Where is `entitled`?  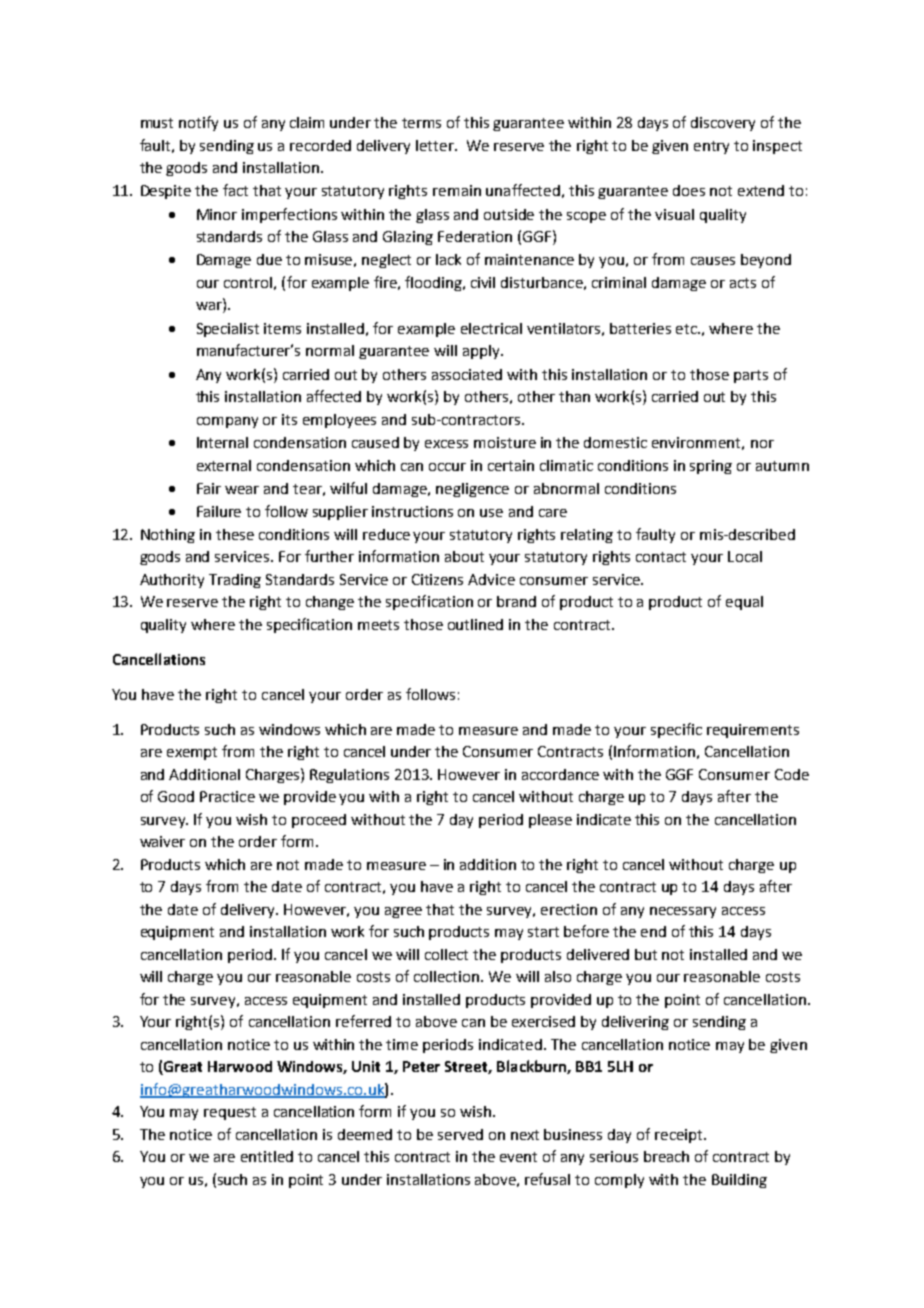
entitled is located at coordinates (267, 1156).
